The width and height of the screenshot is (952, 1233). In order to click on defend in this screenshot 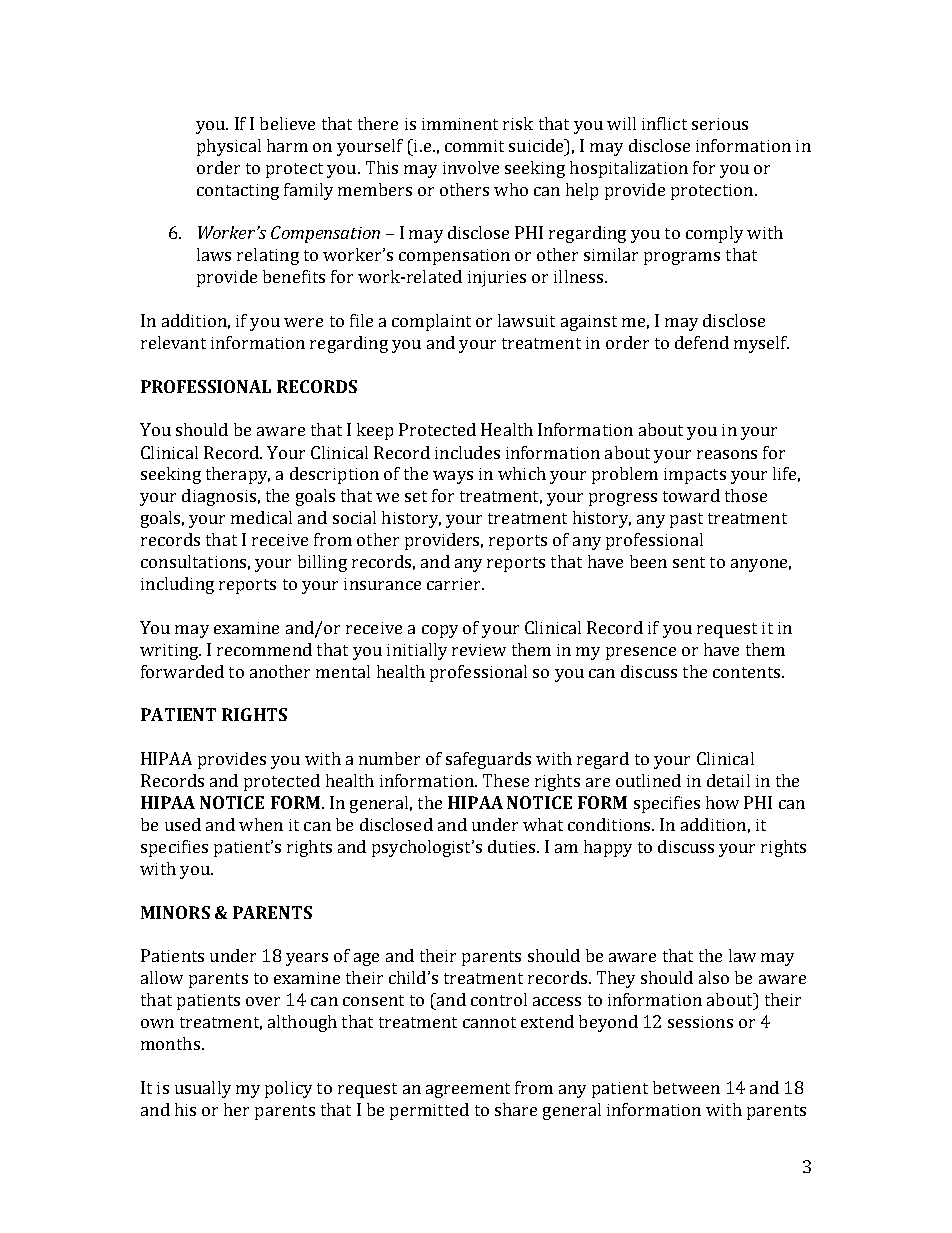, I will do `click(702, 342)`.
